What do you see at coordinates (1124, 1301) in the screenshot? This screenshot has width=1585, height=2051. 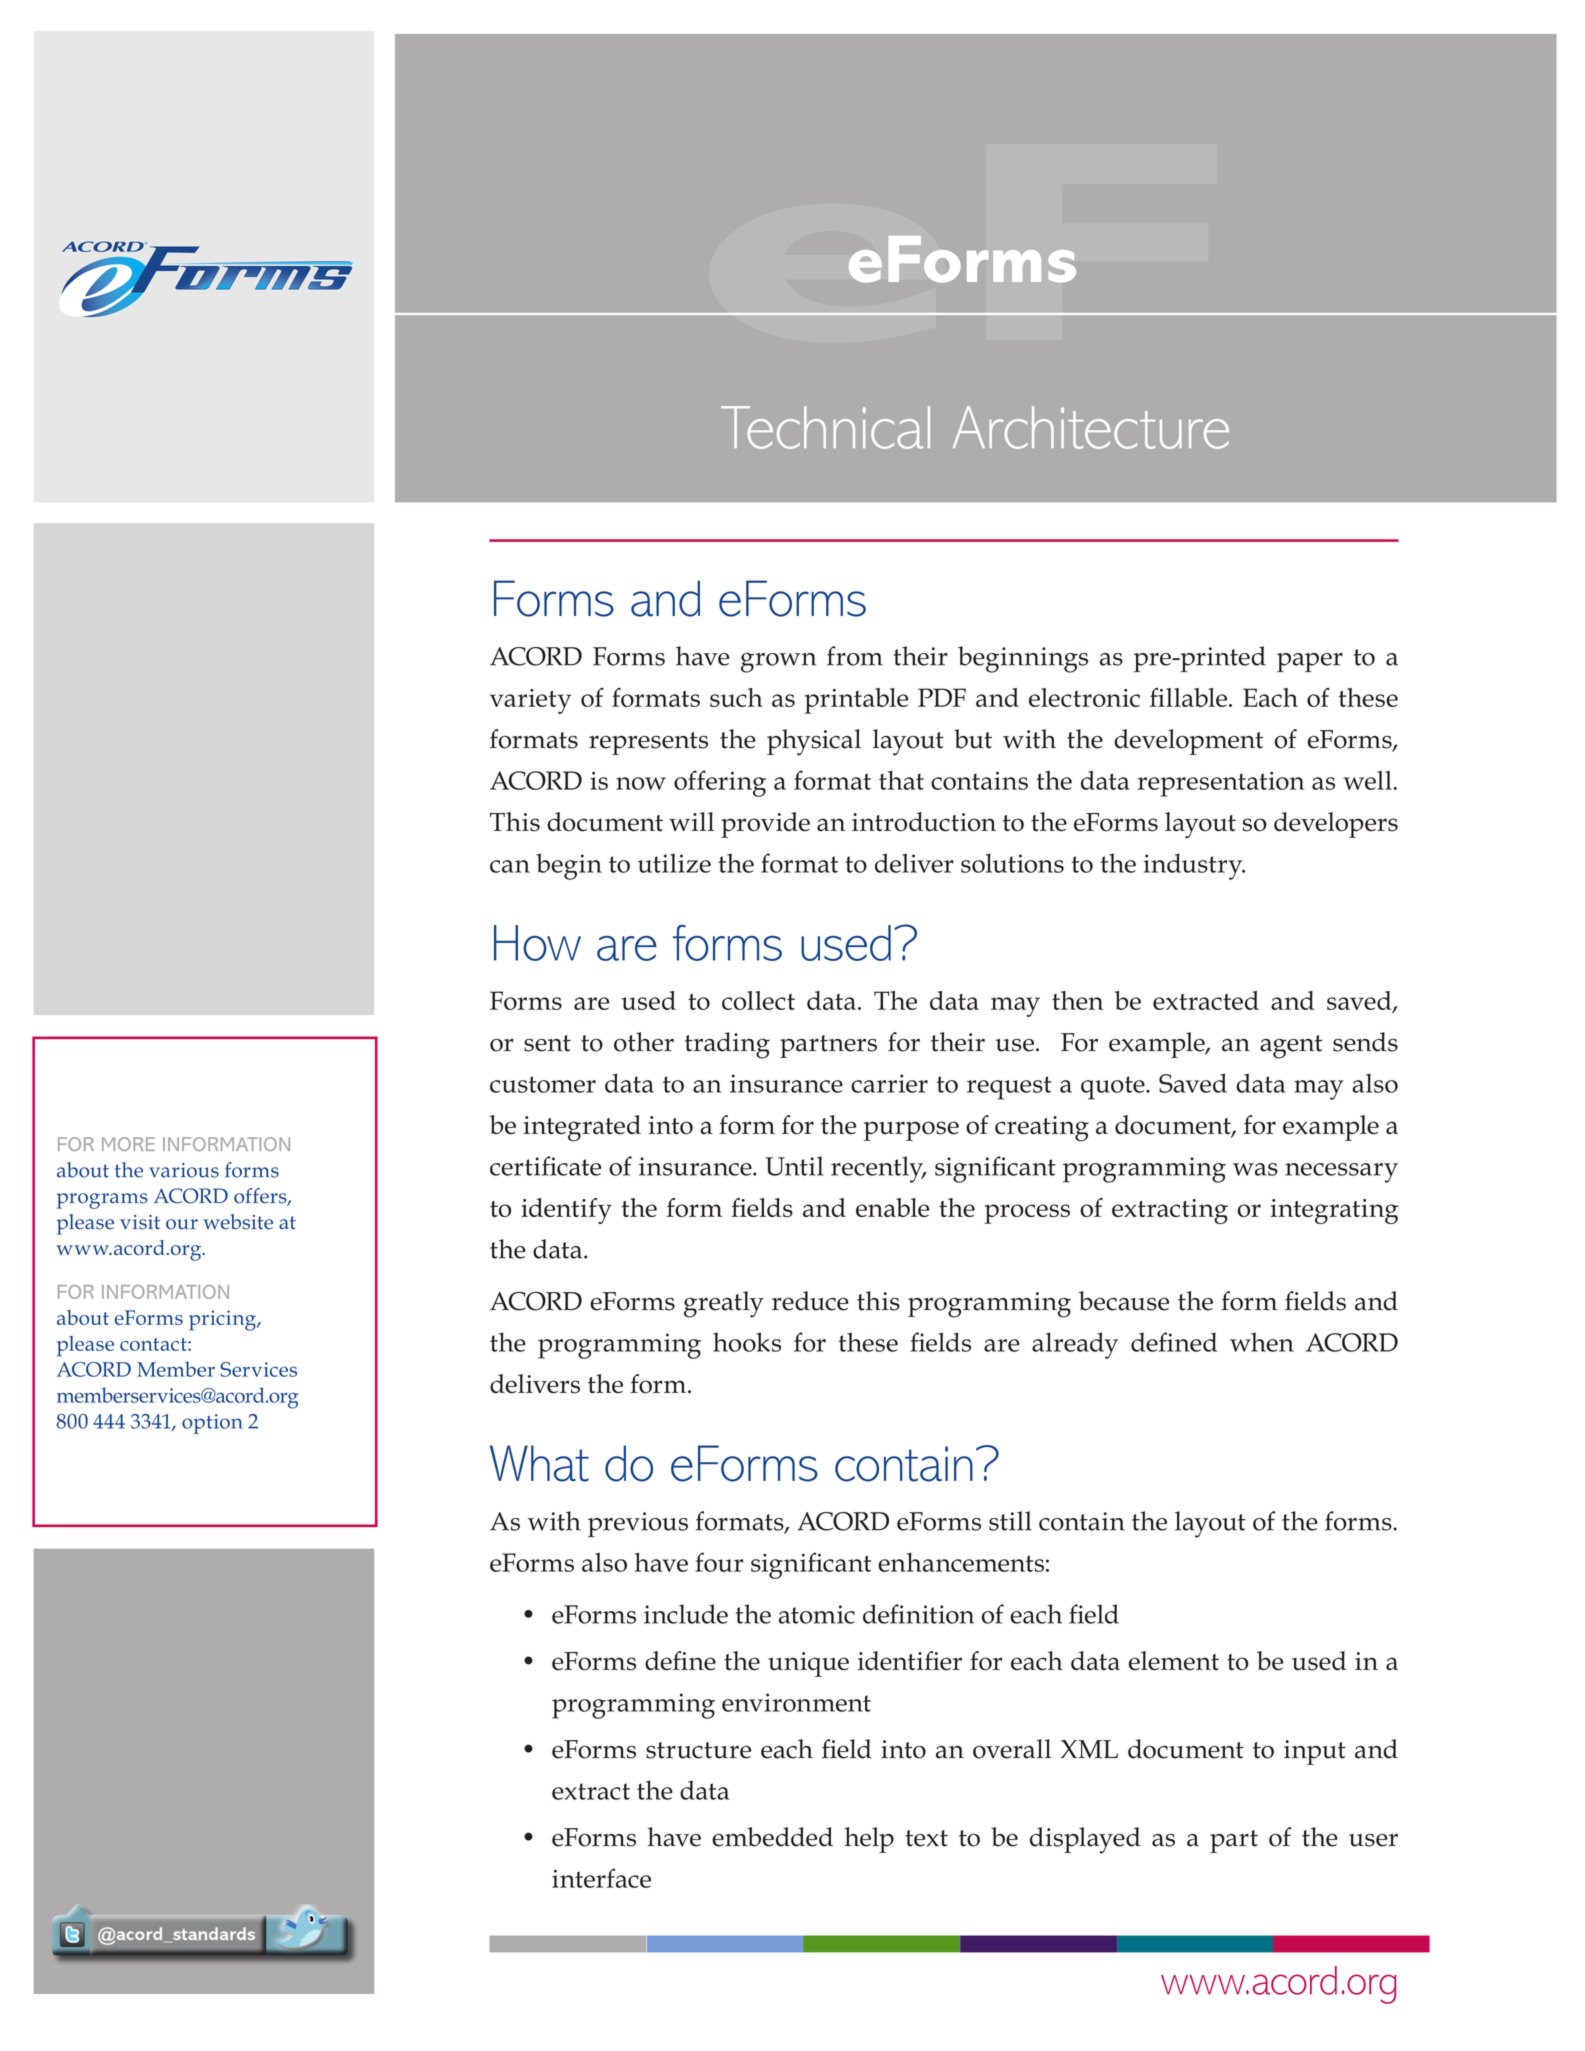 I see `because` at bounding box center [1124, 1301].
